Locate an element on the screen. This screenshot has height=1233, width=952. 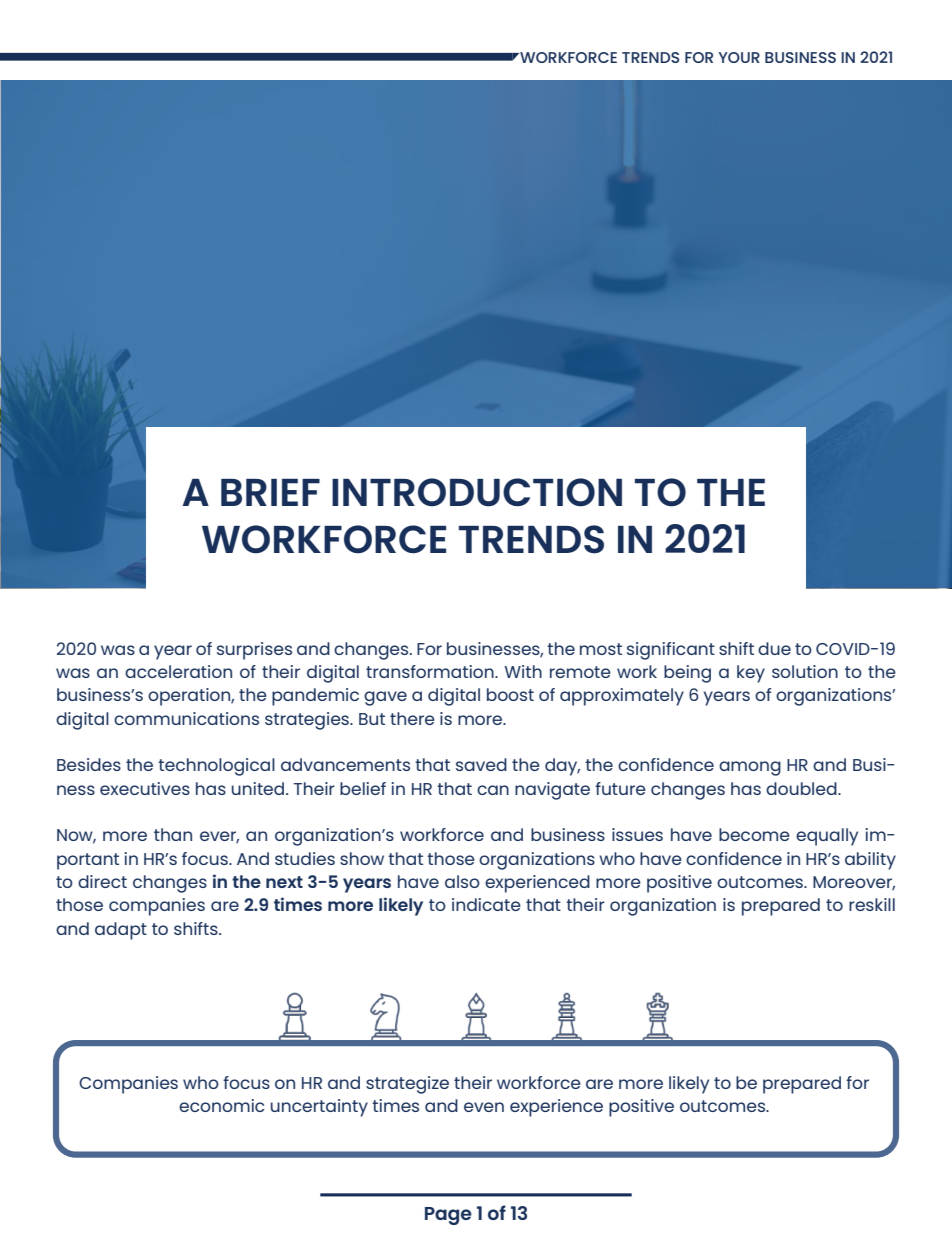
surprises is located at coordinates (254, 651).
